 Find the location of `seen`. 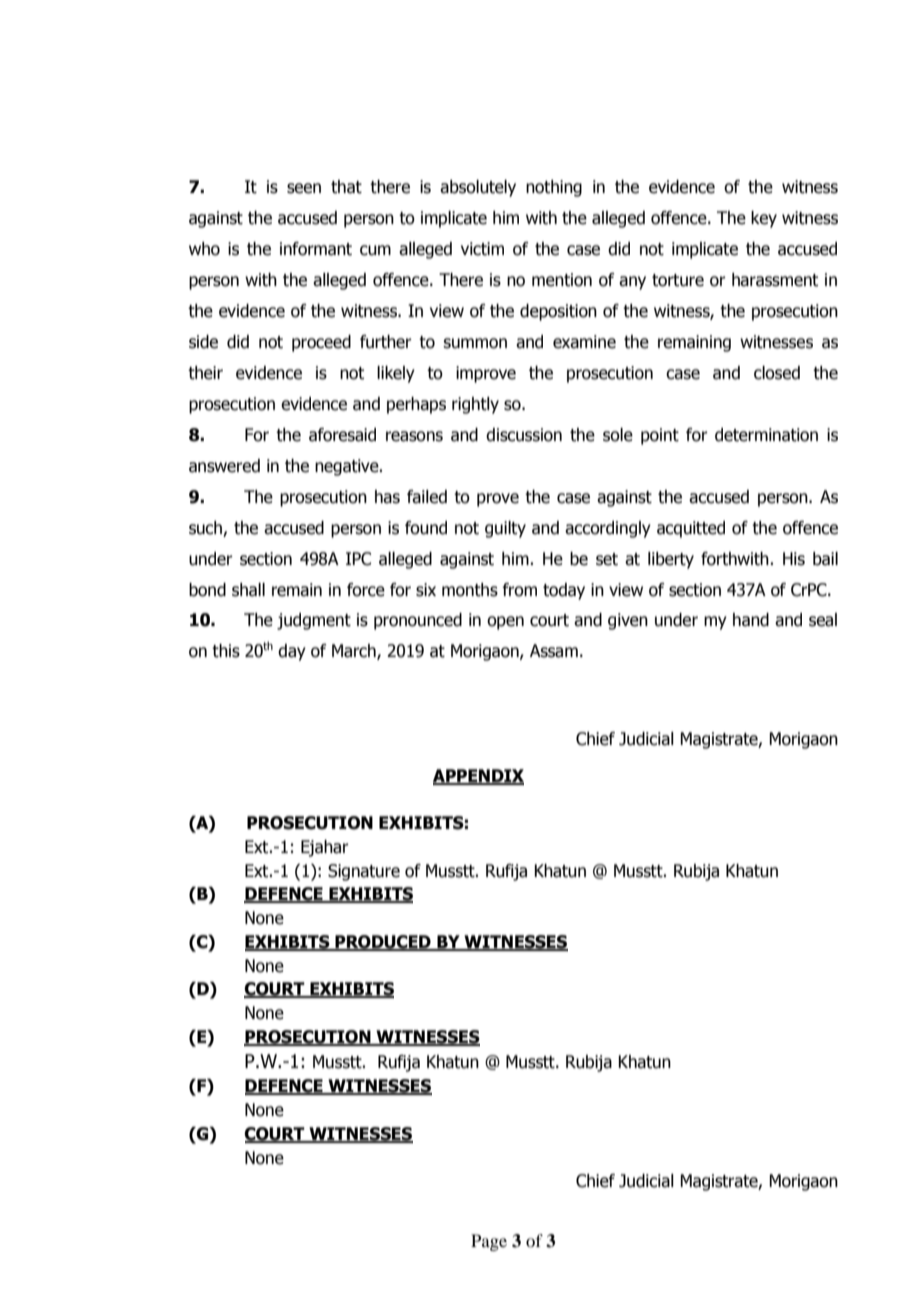

seen is located at coordinates (304, 188).
